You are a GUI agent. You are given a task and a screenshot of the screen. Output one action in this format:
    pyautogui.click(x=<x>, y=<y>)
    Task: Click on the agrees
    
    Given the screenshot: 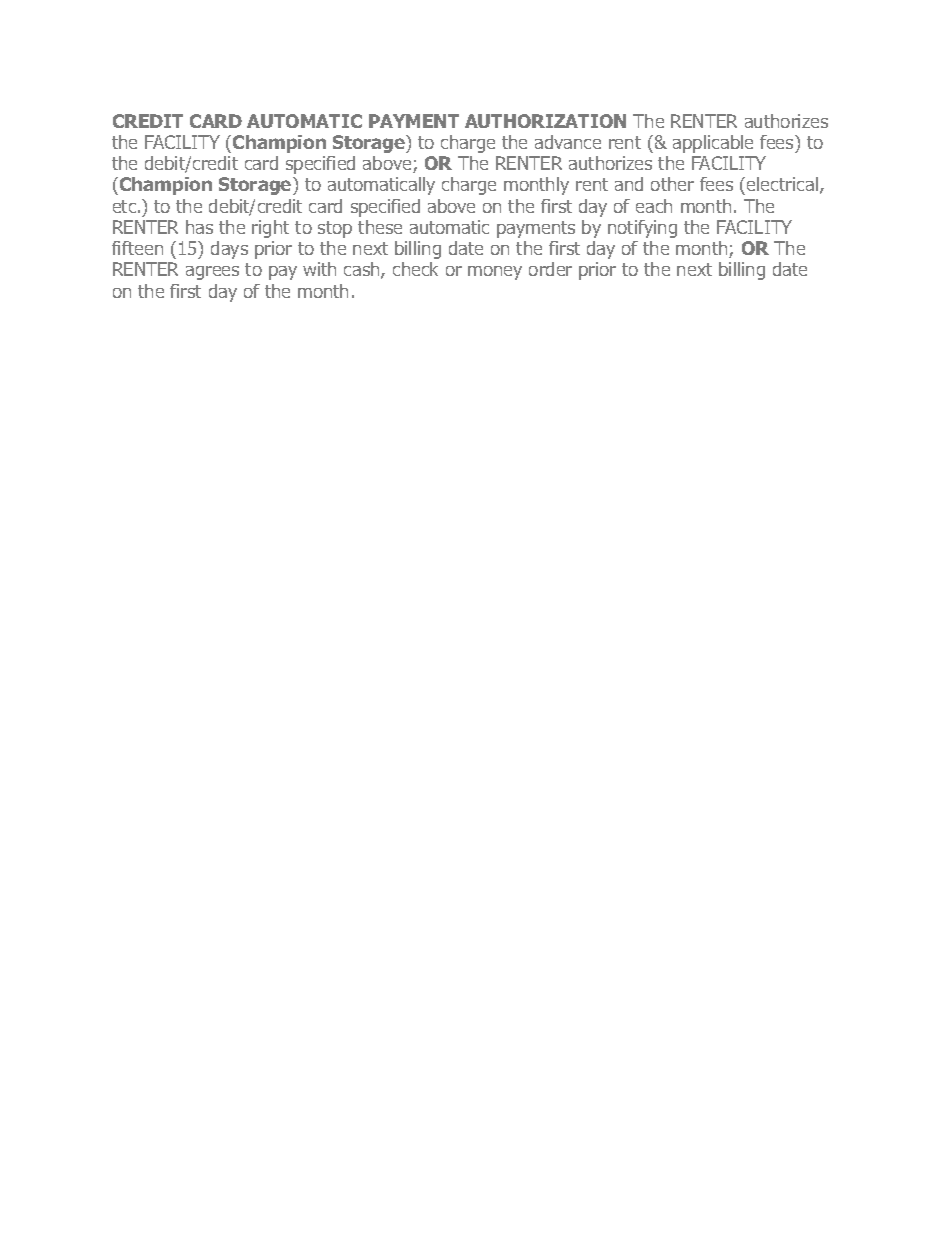 What is the action you would take?
    pyautogui.click(x=212, y=273)
